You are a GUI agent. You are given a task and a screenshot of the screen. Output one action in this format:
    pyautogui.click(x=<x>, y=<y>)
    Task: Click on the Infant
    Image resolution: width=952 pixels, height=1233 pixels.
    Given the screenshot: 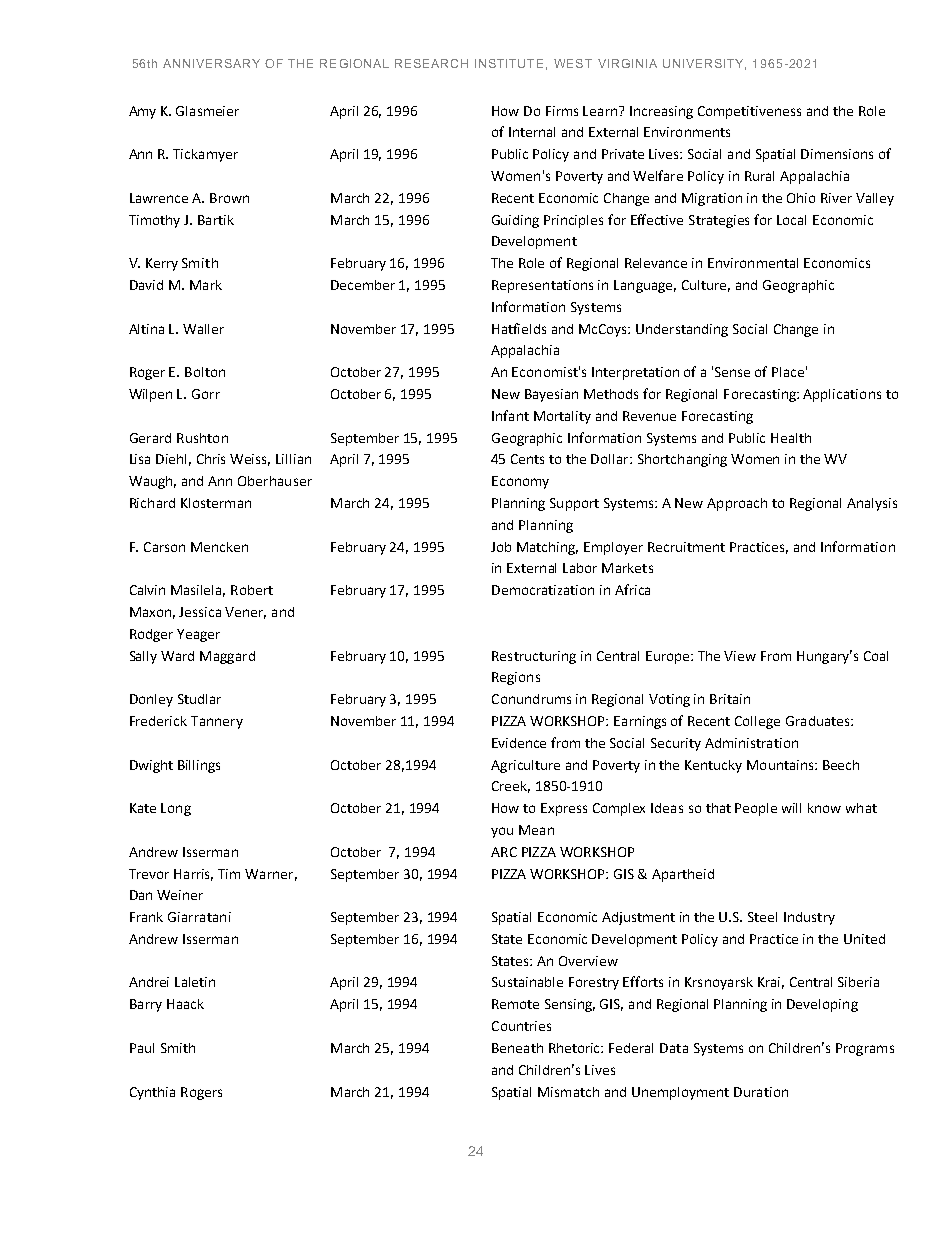 What is the action you would take?
    pyautogui.click(x=510, y=415)
